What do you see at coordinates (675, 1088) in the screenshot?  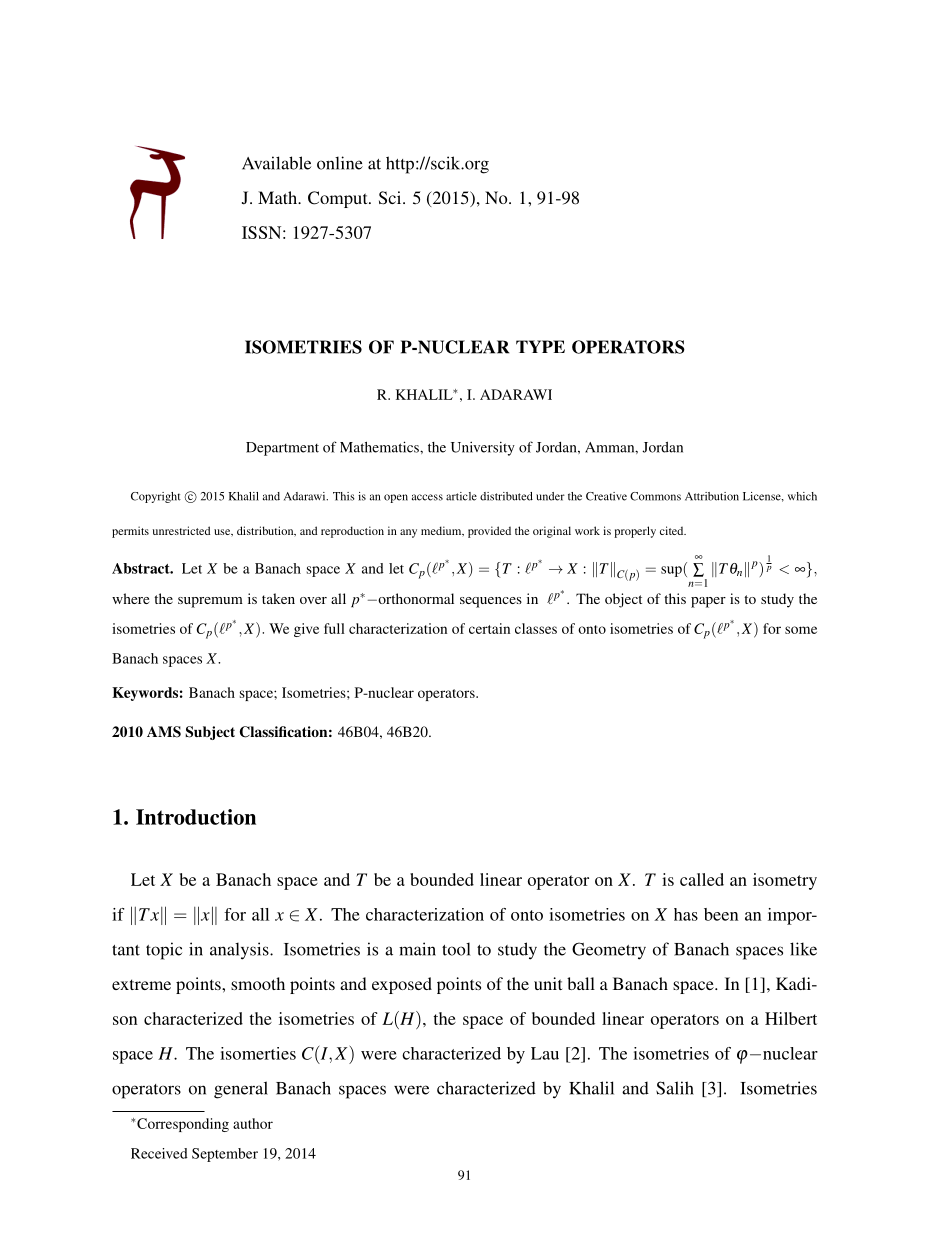 I see `Salih` at bounding box center [675, 1088].
